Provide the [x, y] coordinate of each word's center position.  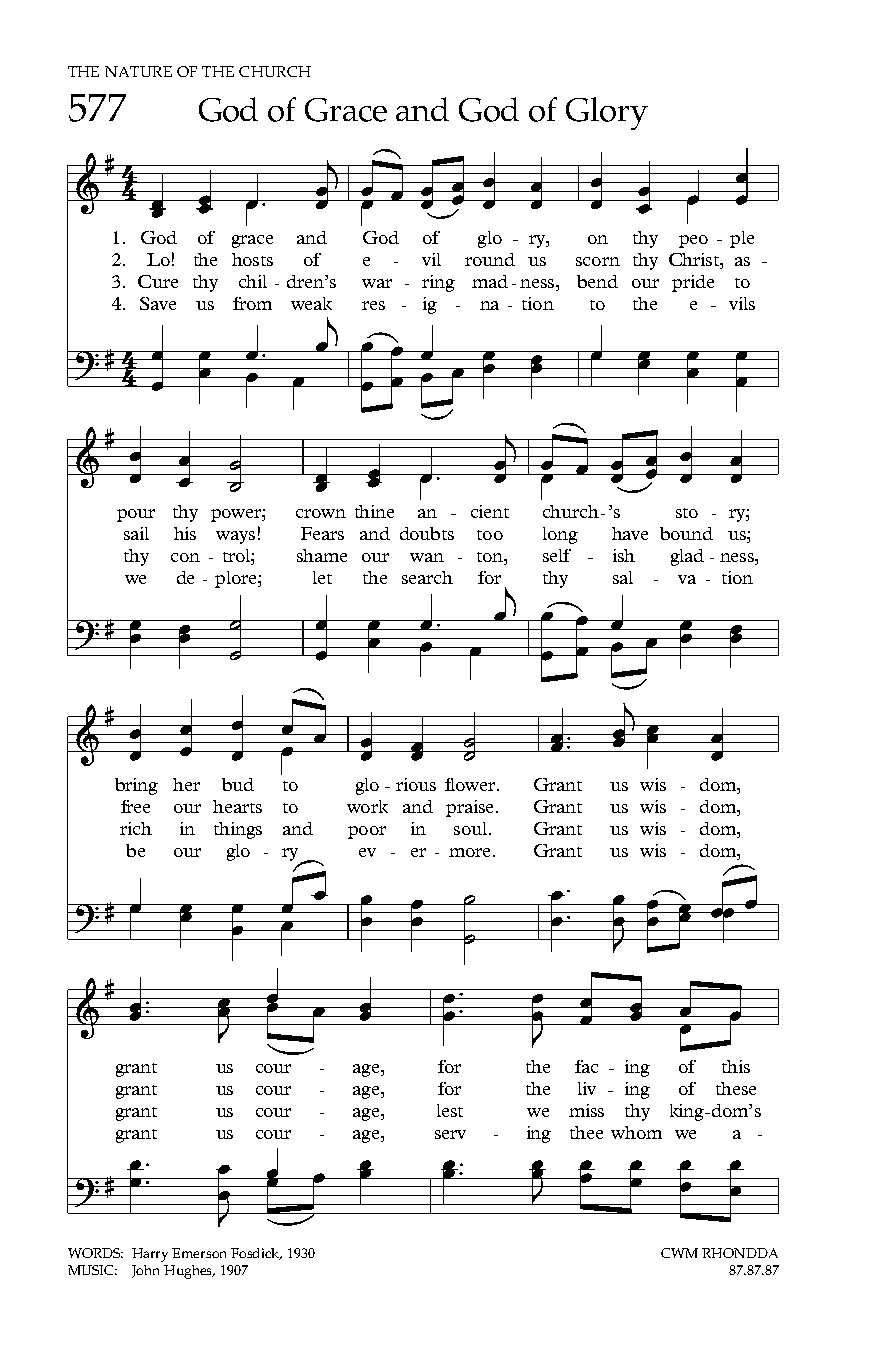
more [469, 852]
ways [235, 537]
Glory [607, 113]
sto [687, 513]
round [490, 259]
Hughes [189, 1272]
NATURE [138, 71]
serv [450, 1134]
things [238, 830]
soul [470, 828]
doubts [427, 533]
